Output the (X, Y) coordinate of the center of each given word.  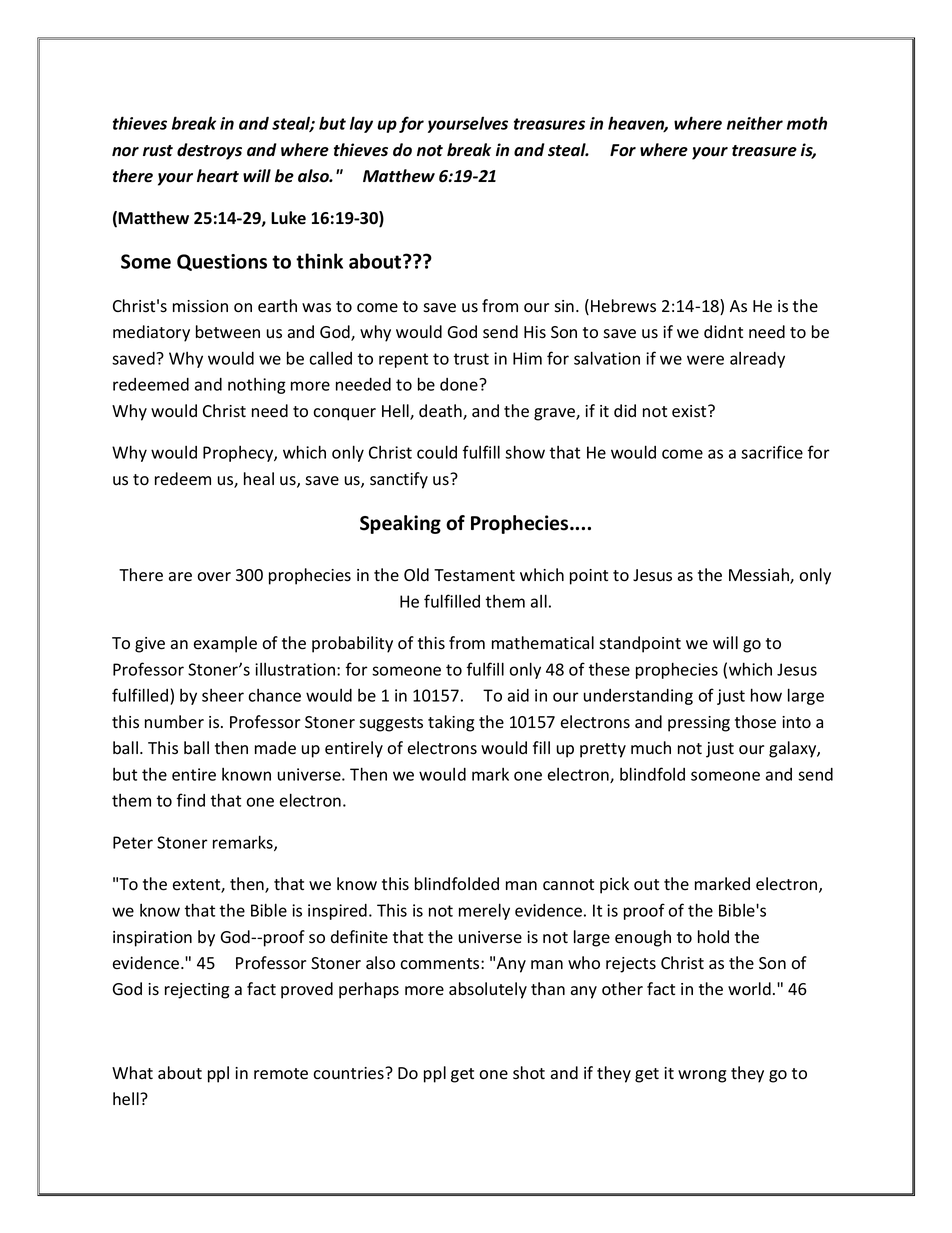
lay (361, 124)
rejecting (197, 991)
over (214, 577)
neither (755, 123)
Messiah (760, 576)
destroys (209, 151)
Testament (474, 575)
